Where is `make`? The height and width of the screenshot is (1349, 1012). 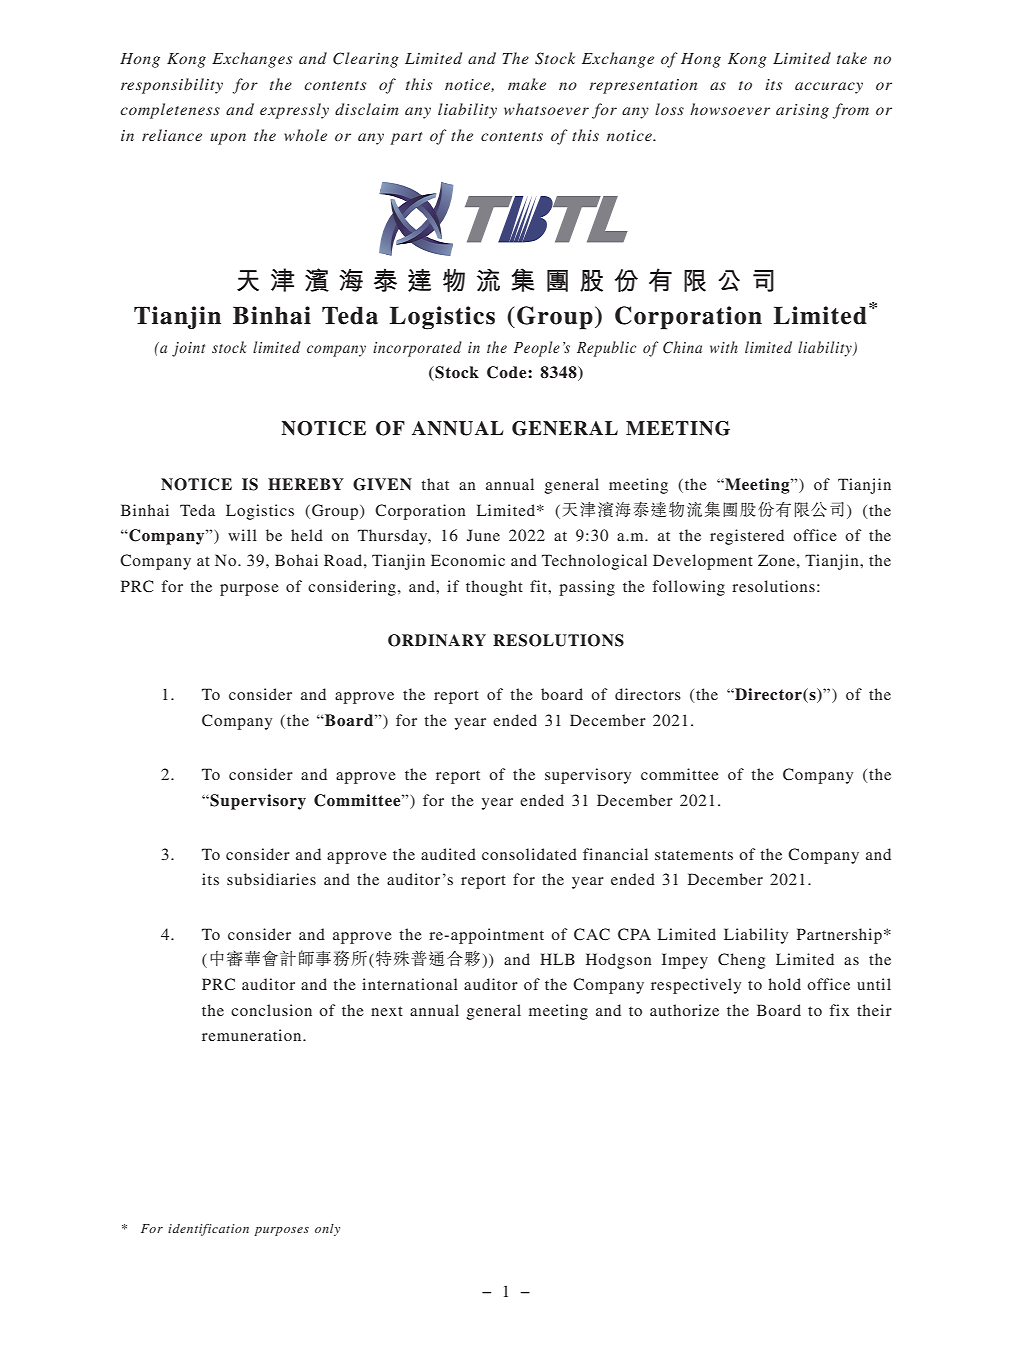
make is located at coordinates (527, 84).
